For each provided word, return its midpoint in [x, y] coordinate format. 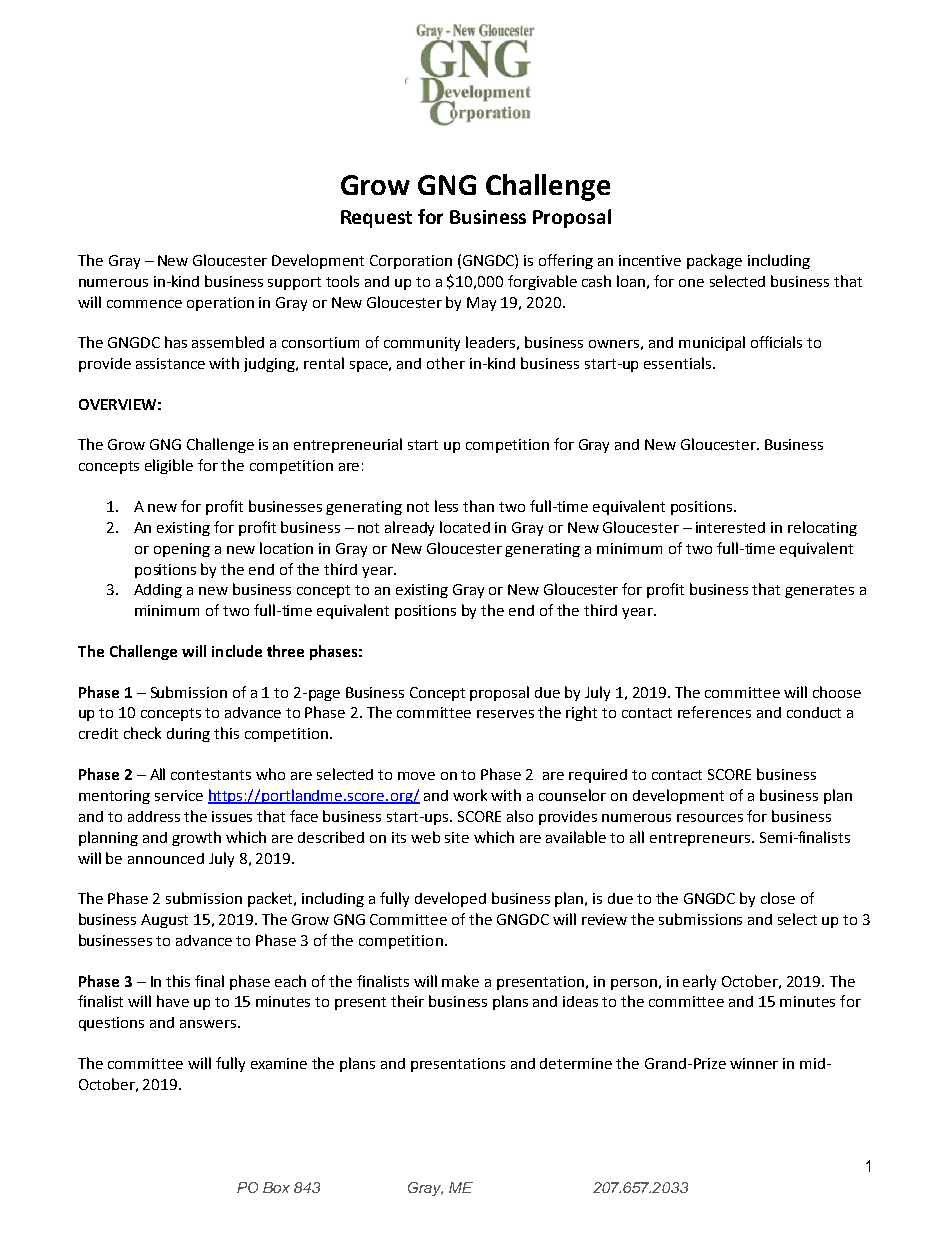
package [714, 261]
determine [576, 1063]
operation [220, 304]
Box [276, 1187]
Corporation [411, 262]
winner [754, 1063]
